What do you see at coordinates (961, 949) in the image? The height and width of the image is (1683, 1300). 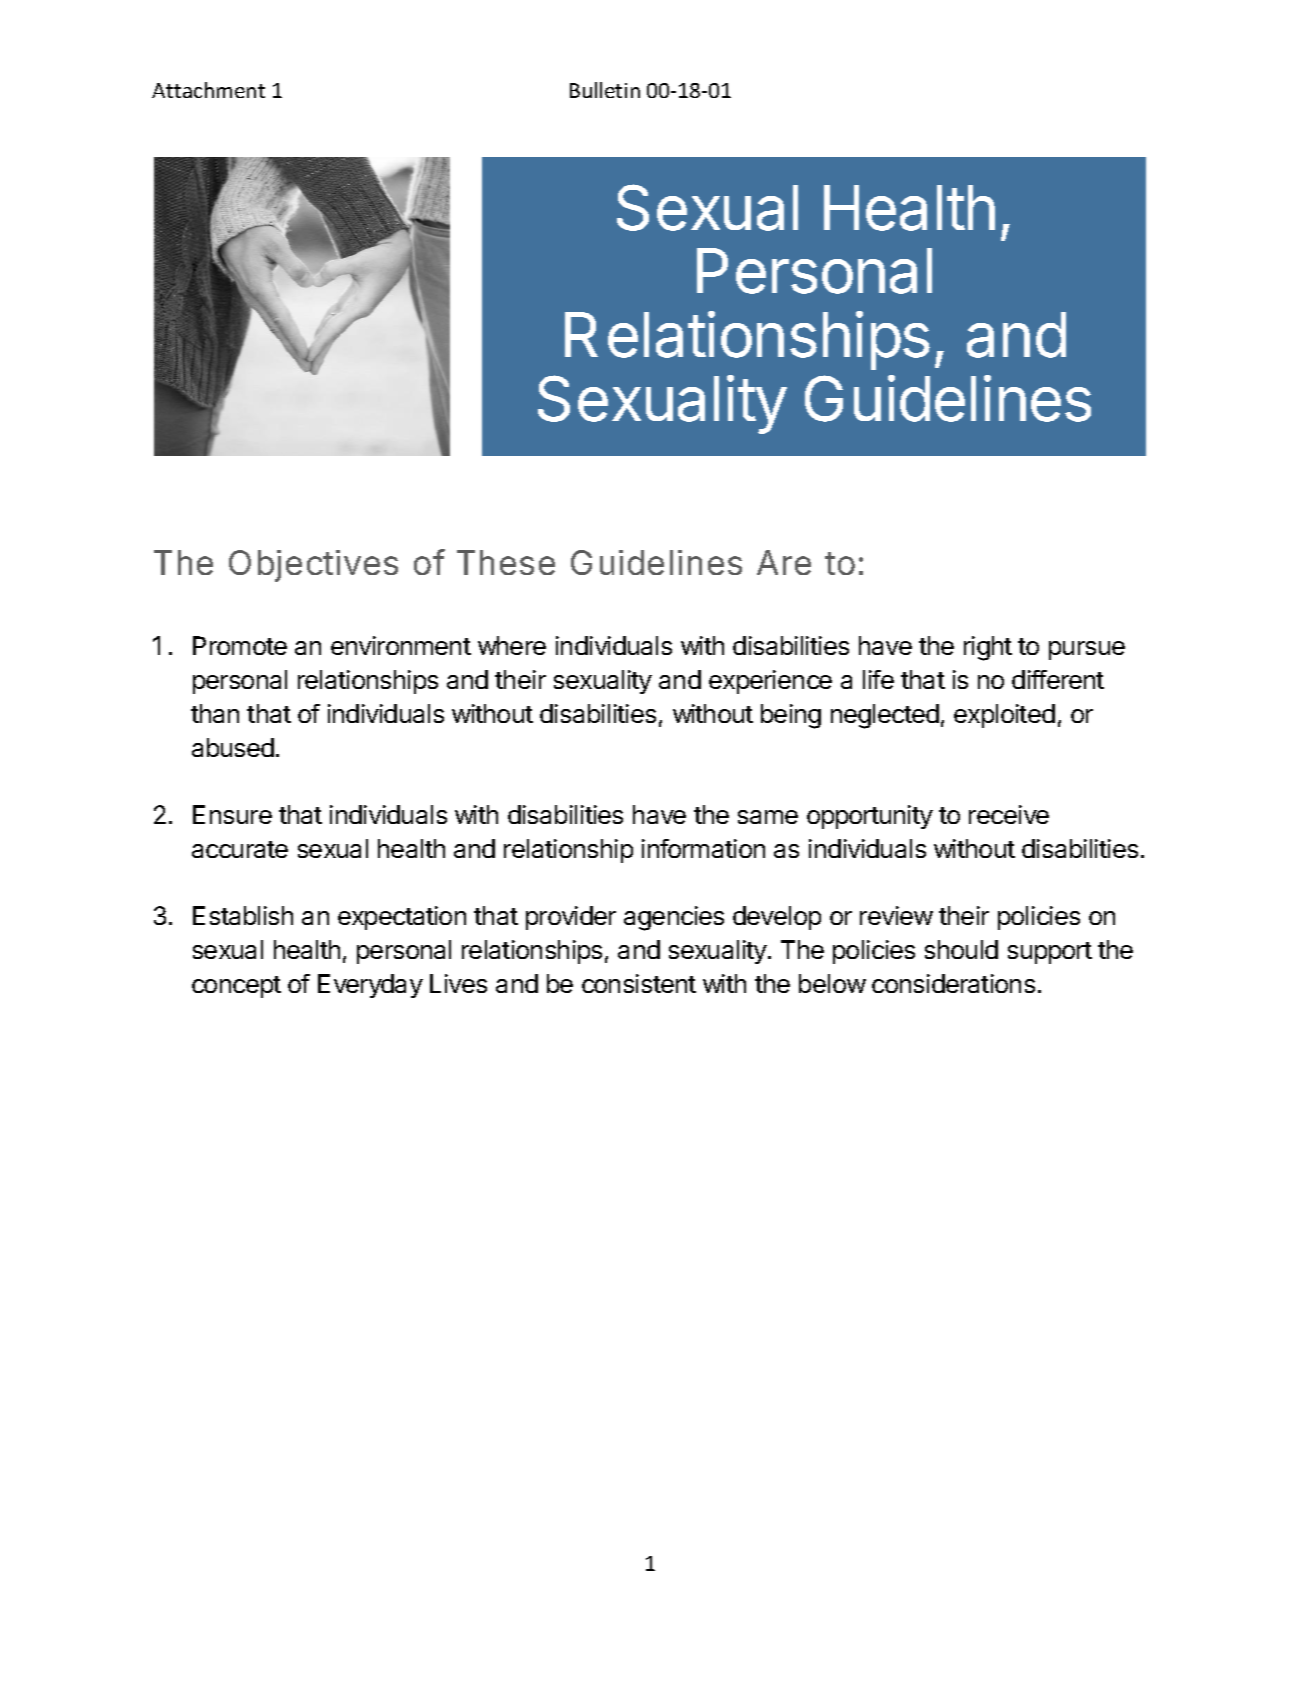 I see `should` at bounding box center [961, 949].
